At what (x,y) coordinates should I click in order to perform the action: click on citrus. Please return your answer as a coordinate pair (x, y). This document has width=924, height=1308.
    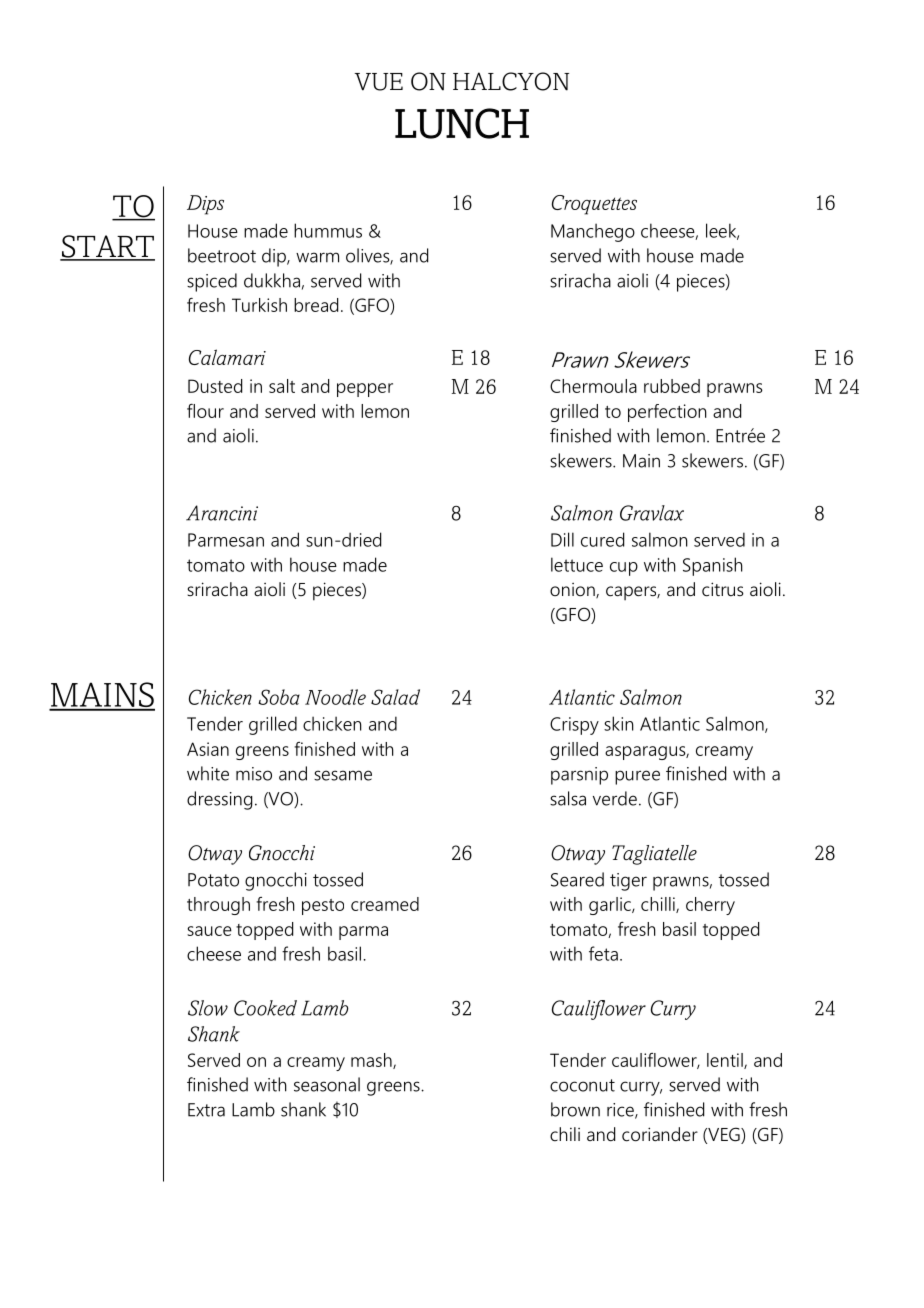
    Looking at the image, I should click on (723, 589).
